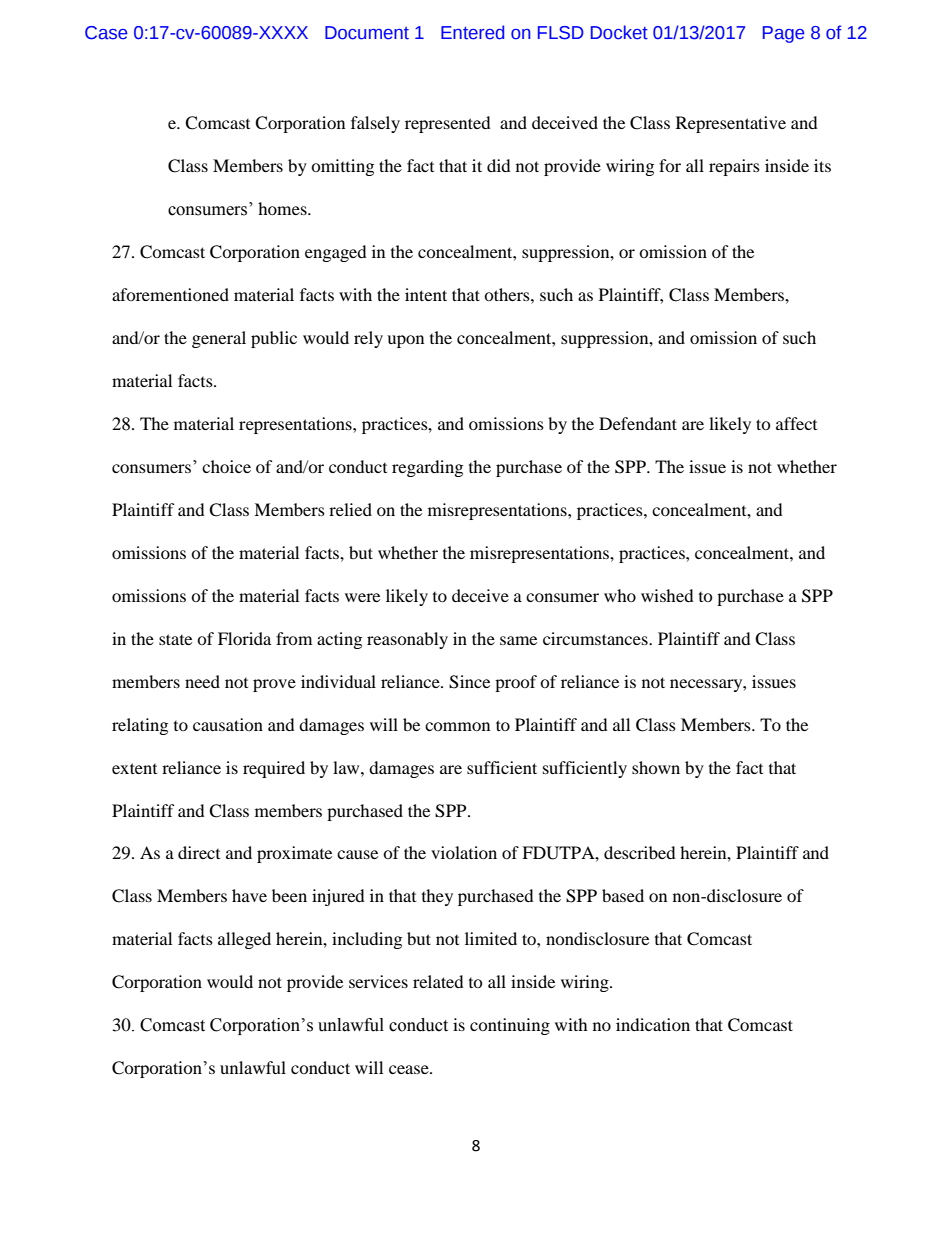 This page has height=1233, width=952. Describe the element at coordinates (472, 32) in the page. I see `Entered` at that location.
